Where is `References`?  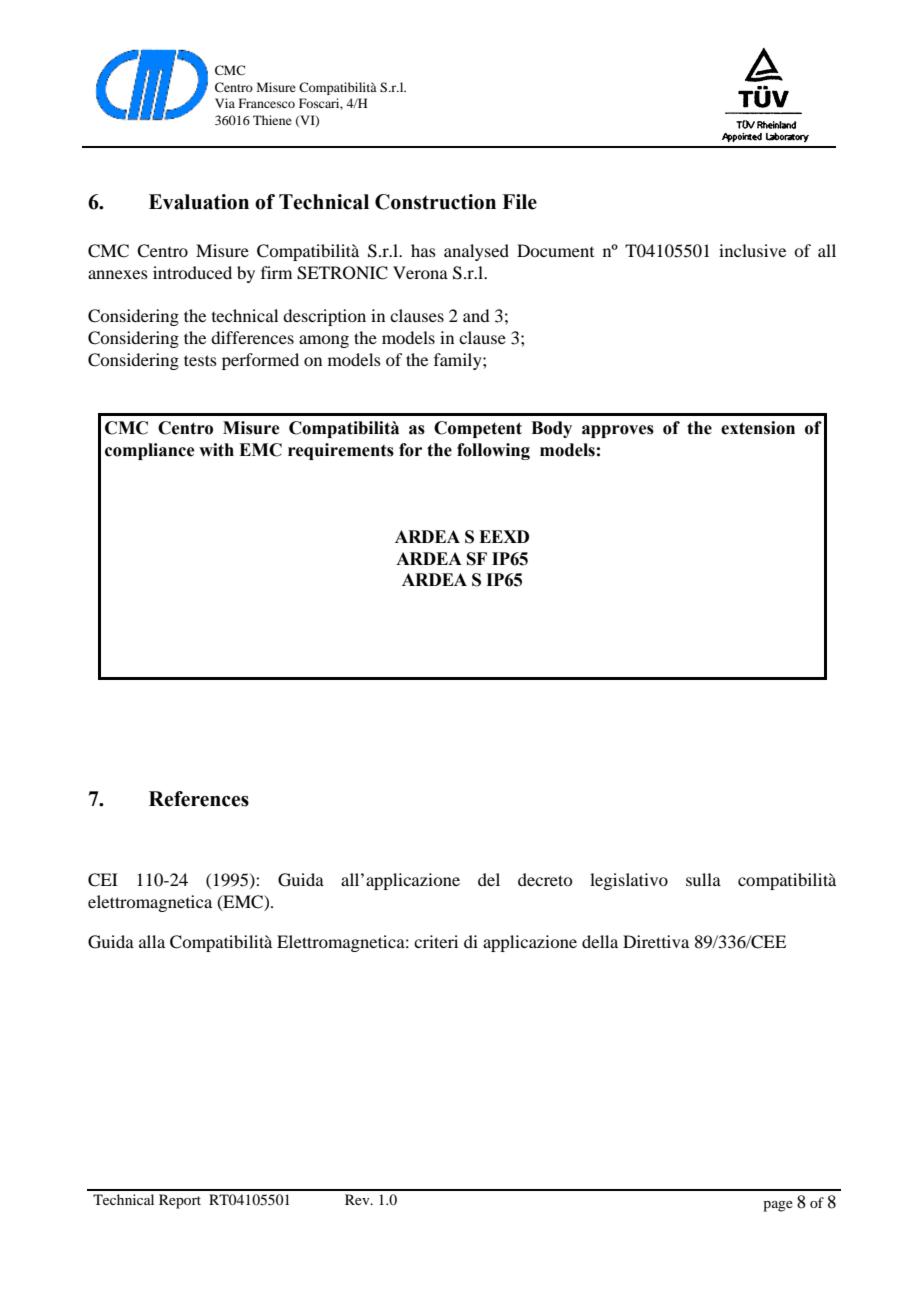 References is located at coordinates (199, 799).
